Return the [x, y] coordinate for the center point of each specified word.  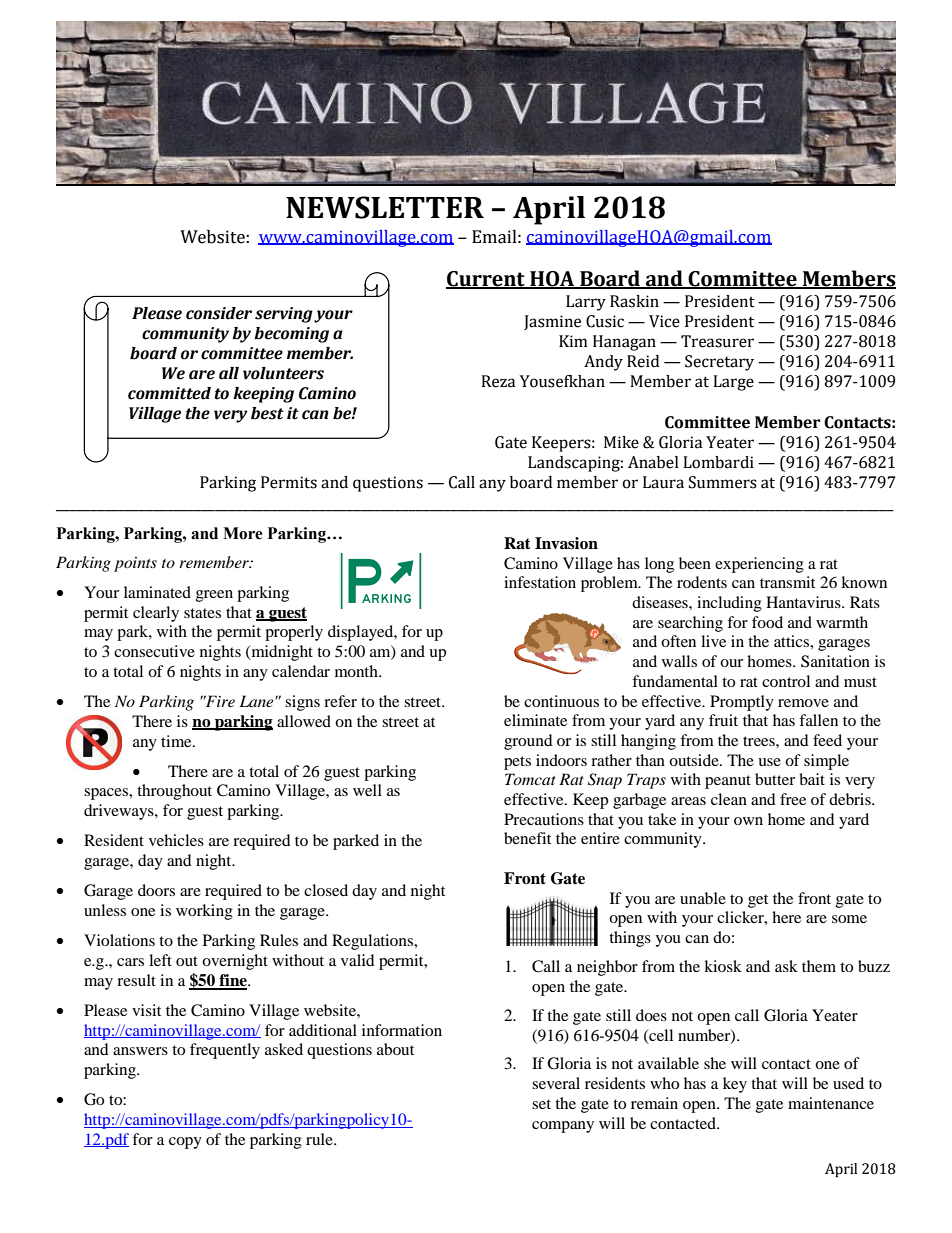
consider [219, 313]
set [541, 1104]
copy [185, 1143]
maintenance [831, 1103]
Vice [664, 321]
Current [486, 279]
